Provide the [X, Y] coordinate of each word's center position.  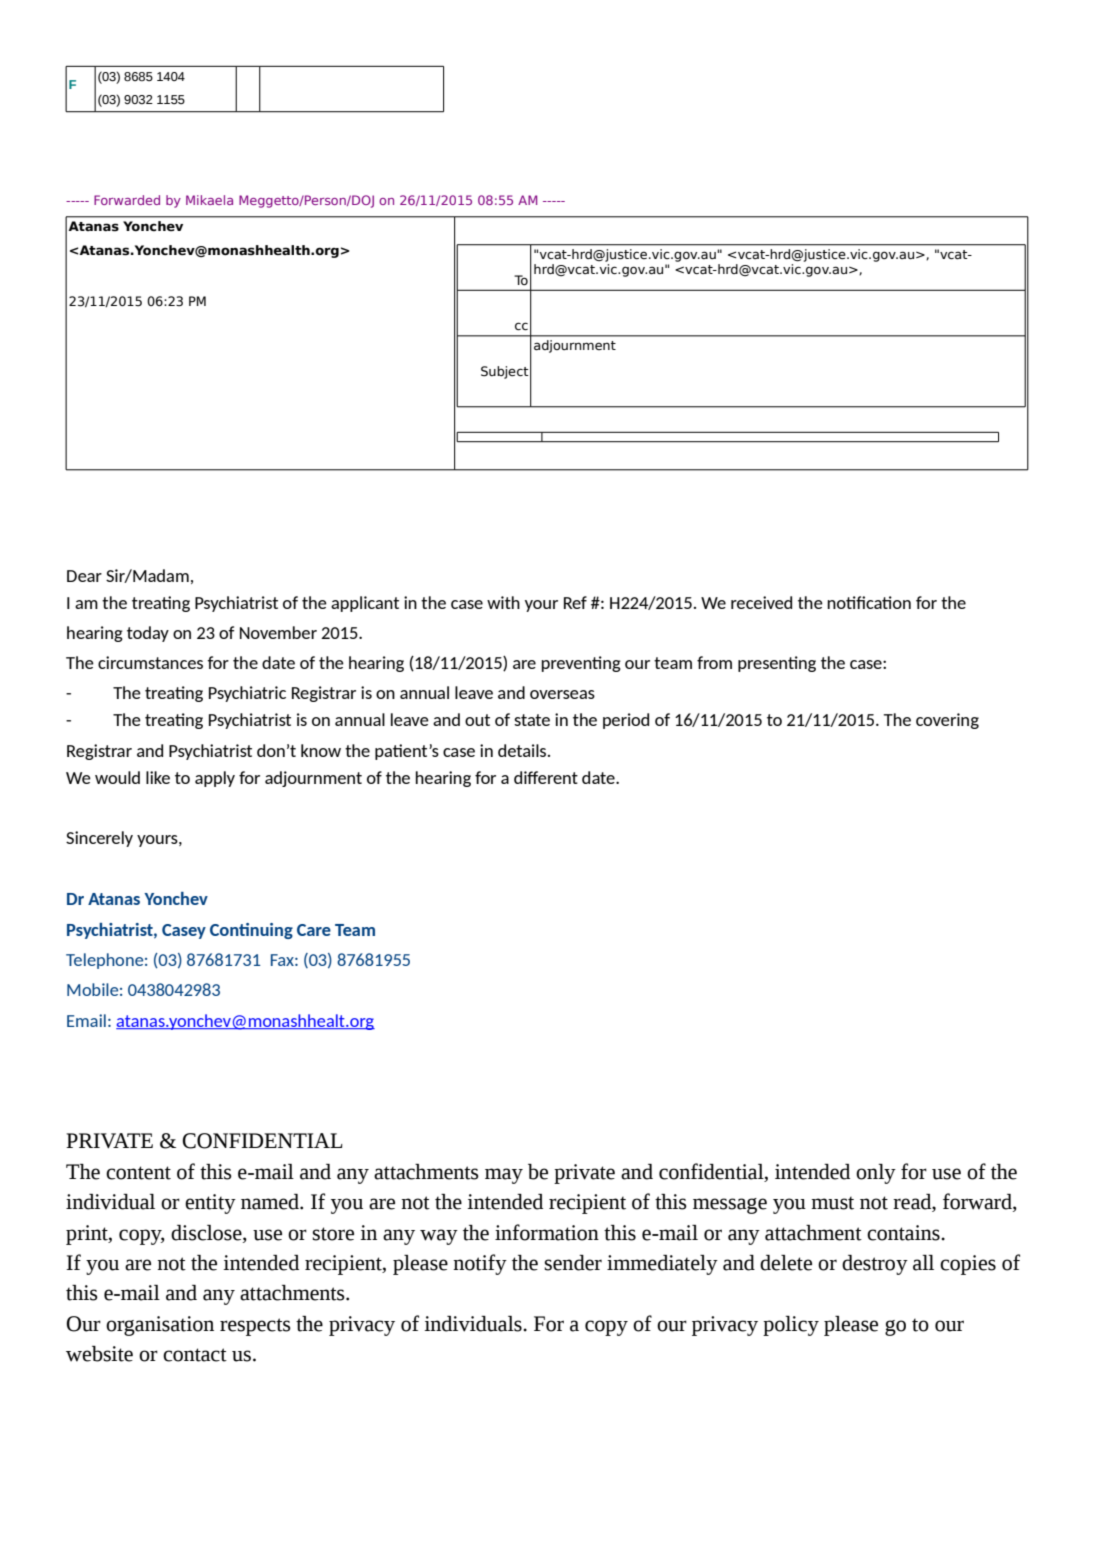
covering [947, 721]
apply [215, 779]
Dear [84, 576]
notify [480, 1264]
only [876, 1174]
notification [869, 602]
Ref [575, 602]
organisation [160, 1326]
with [503, 602]
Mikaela [209, 200]
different [546, 777]
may [504, 1176]
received [761, 602]
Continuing [251, 931]
